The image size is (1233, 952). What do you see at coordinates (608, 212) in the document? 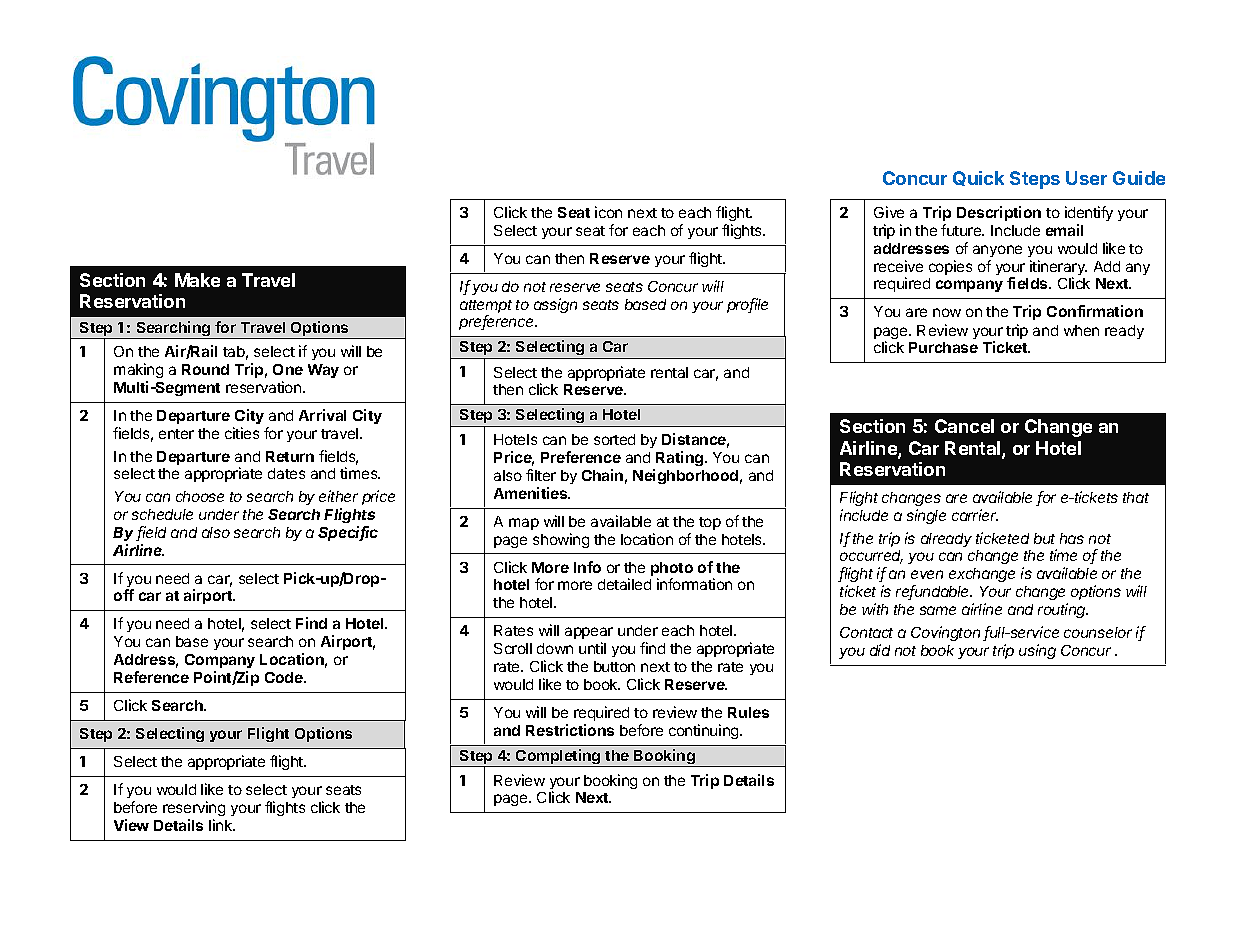
I see `icon` at bounding box center [608, 212].
